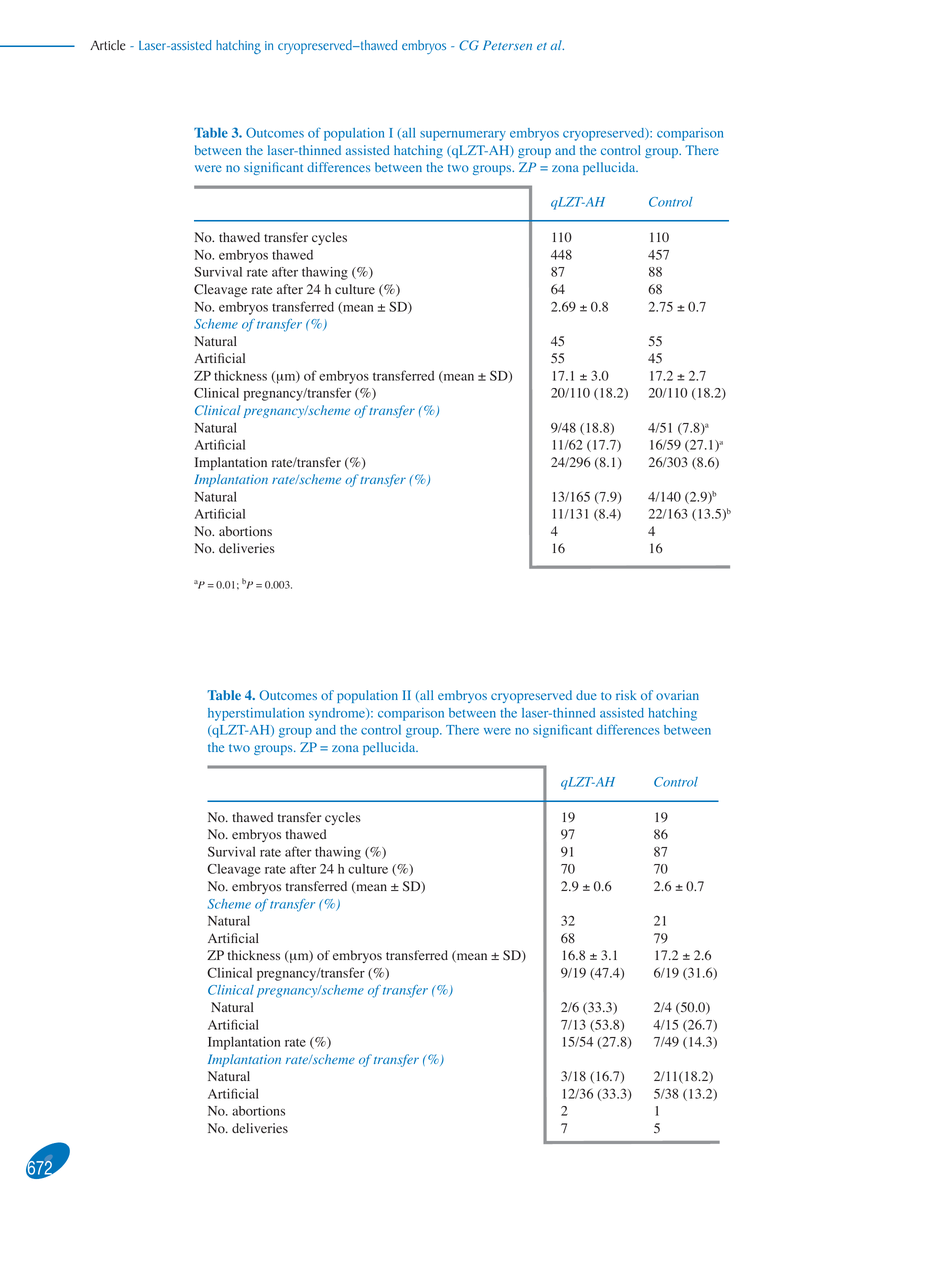  I want to click on Article, so click(107, 45).
